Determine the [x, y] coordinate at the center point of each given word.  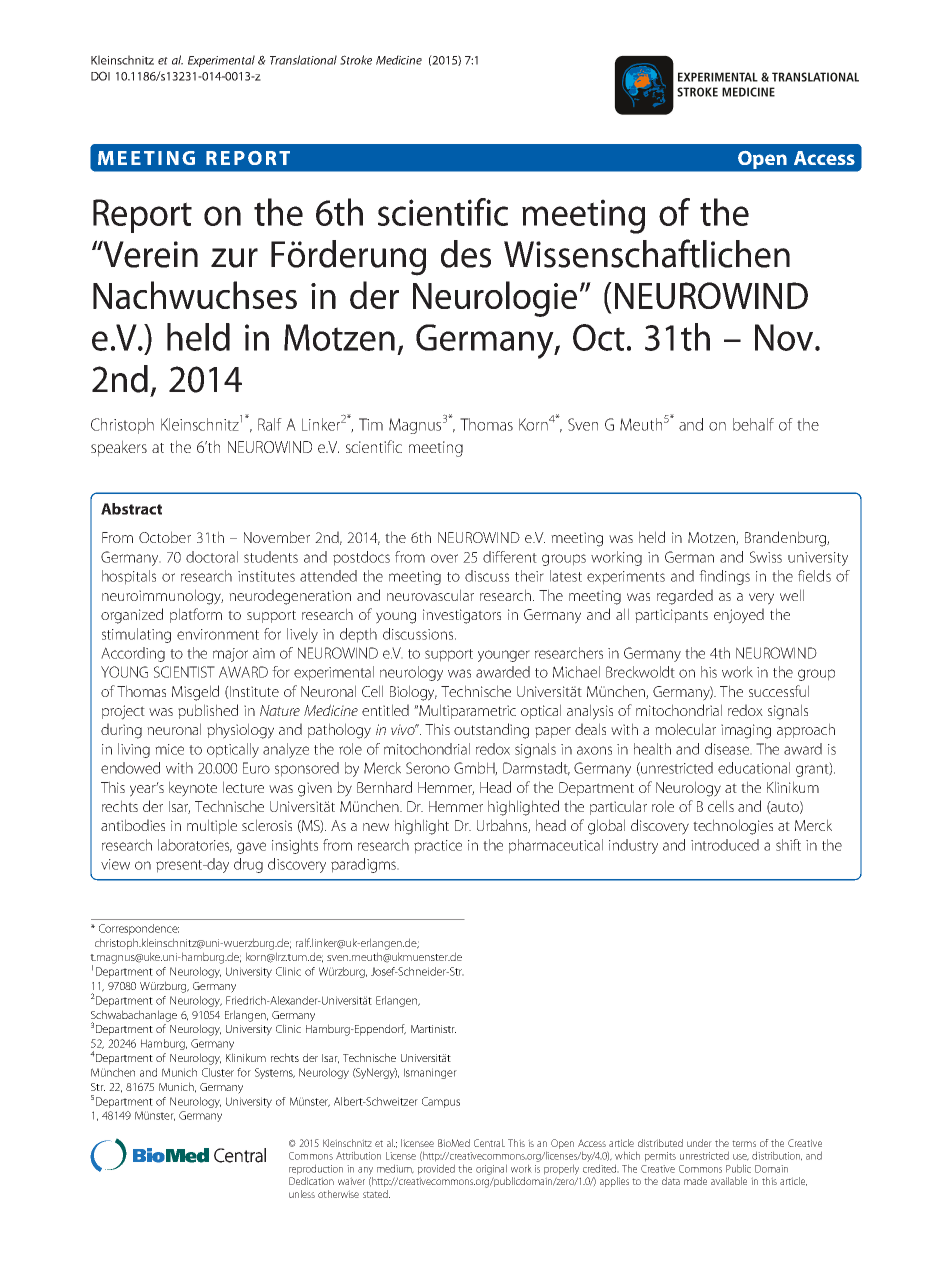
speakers [119, 448]
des [466, 254]
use [741, 1157]
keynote [193, 789]
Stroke [356, 60]
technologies [733, 827]
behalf [753, 424]
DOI [100, 76]
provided [436, 1169]
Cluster [218, 1072]
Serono [428, 768]
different [510, 557]
